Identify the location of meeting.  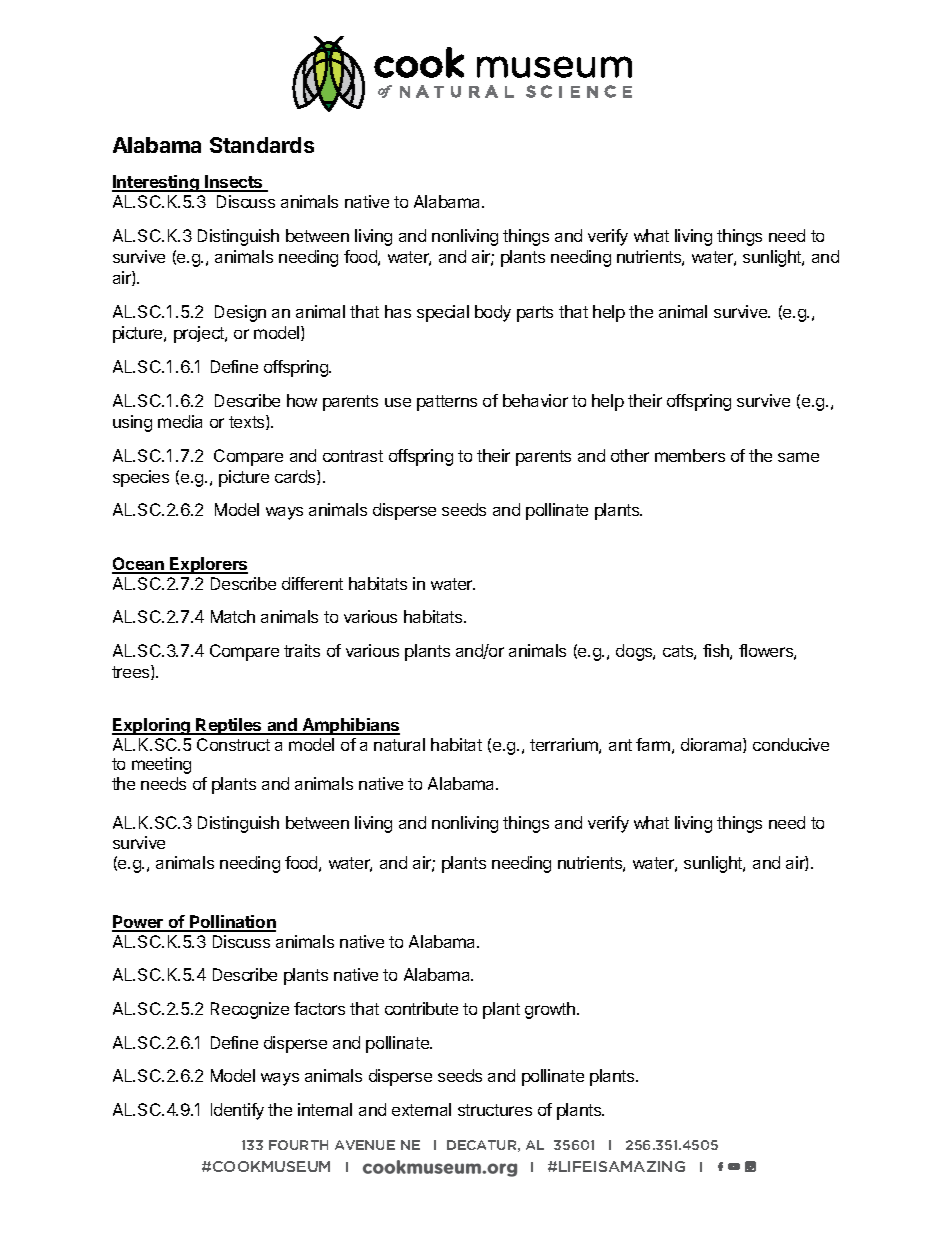
(161, 765).
